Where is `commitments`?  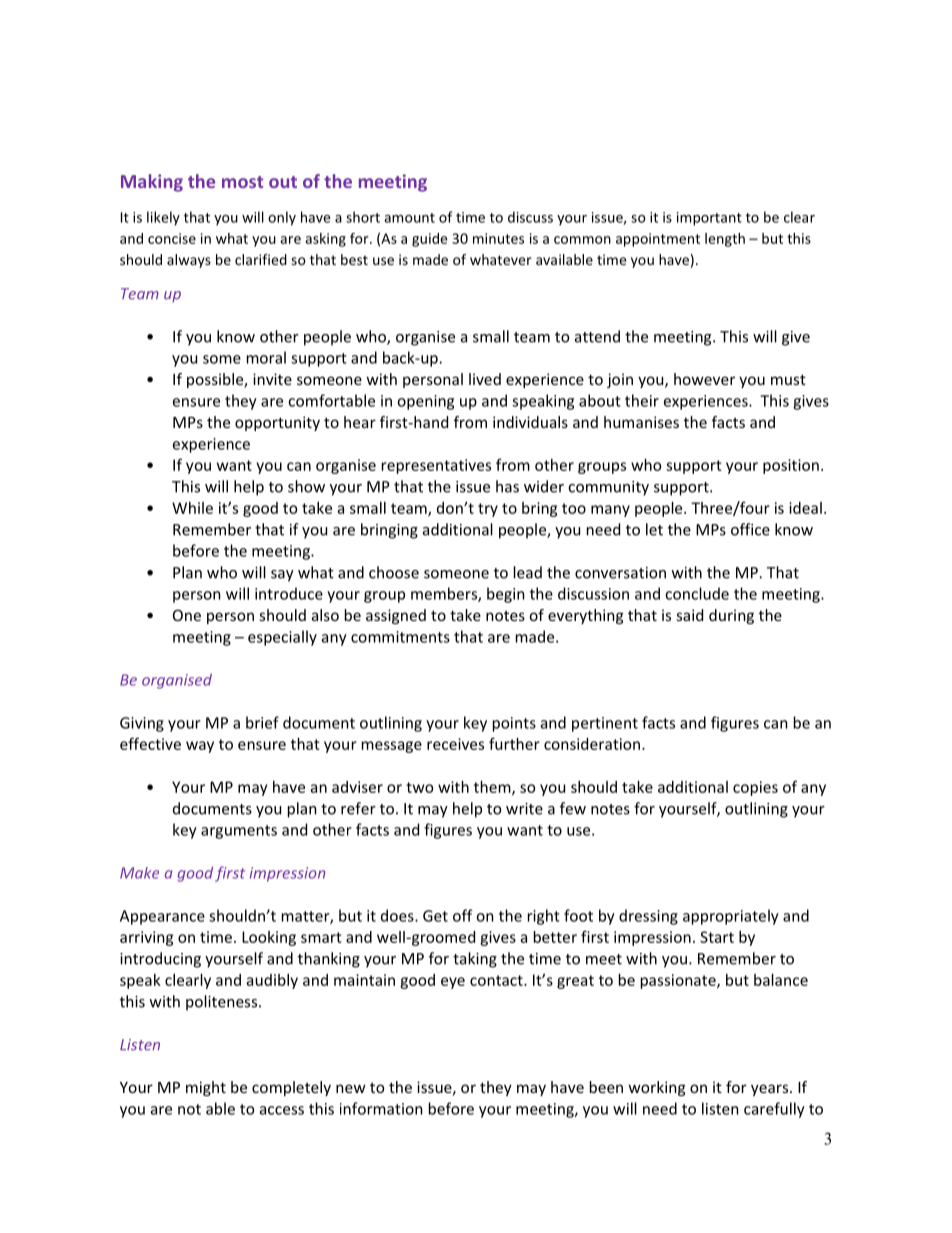
commitments is located at coordinates (400, 637).
